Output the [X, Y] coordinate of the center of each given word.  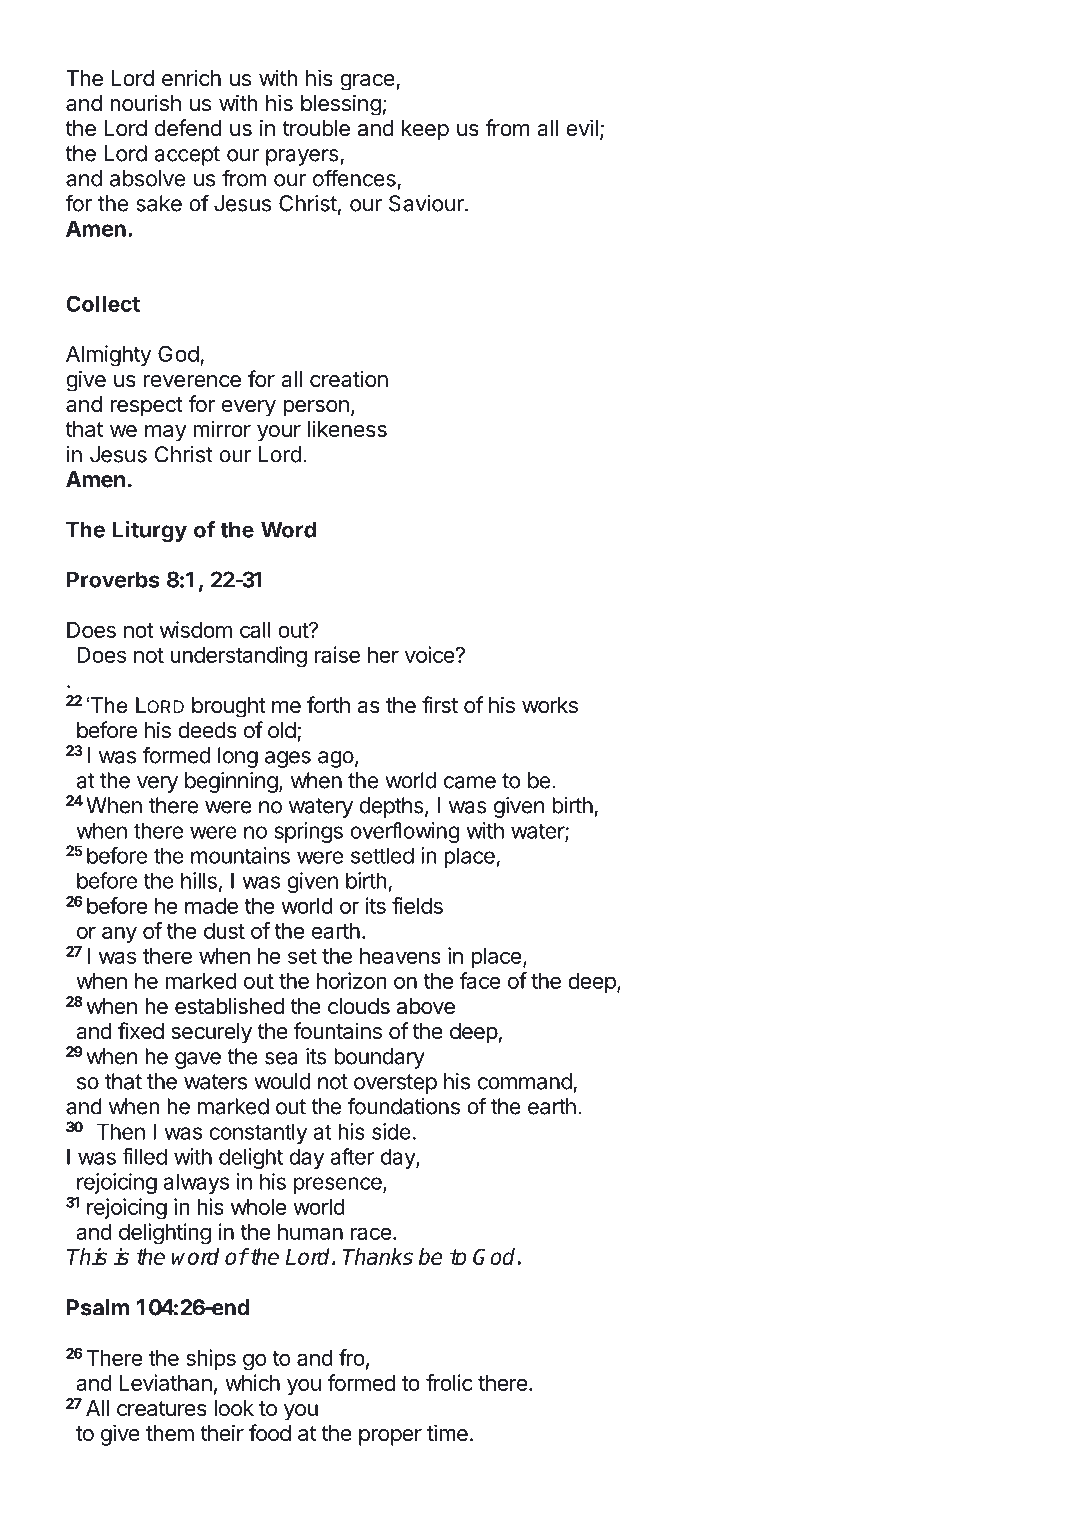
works [550, 705]
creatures [162, 1409]
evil [582, 128]
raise [337, 654]
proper [390, 1437]
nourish [145, 103]
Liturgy [149, 531]
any [119, 934]
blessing [341, 105]
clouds [359, 1006]
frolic [449, 1382]
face [480, 980]
